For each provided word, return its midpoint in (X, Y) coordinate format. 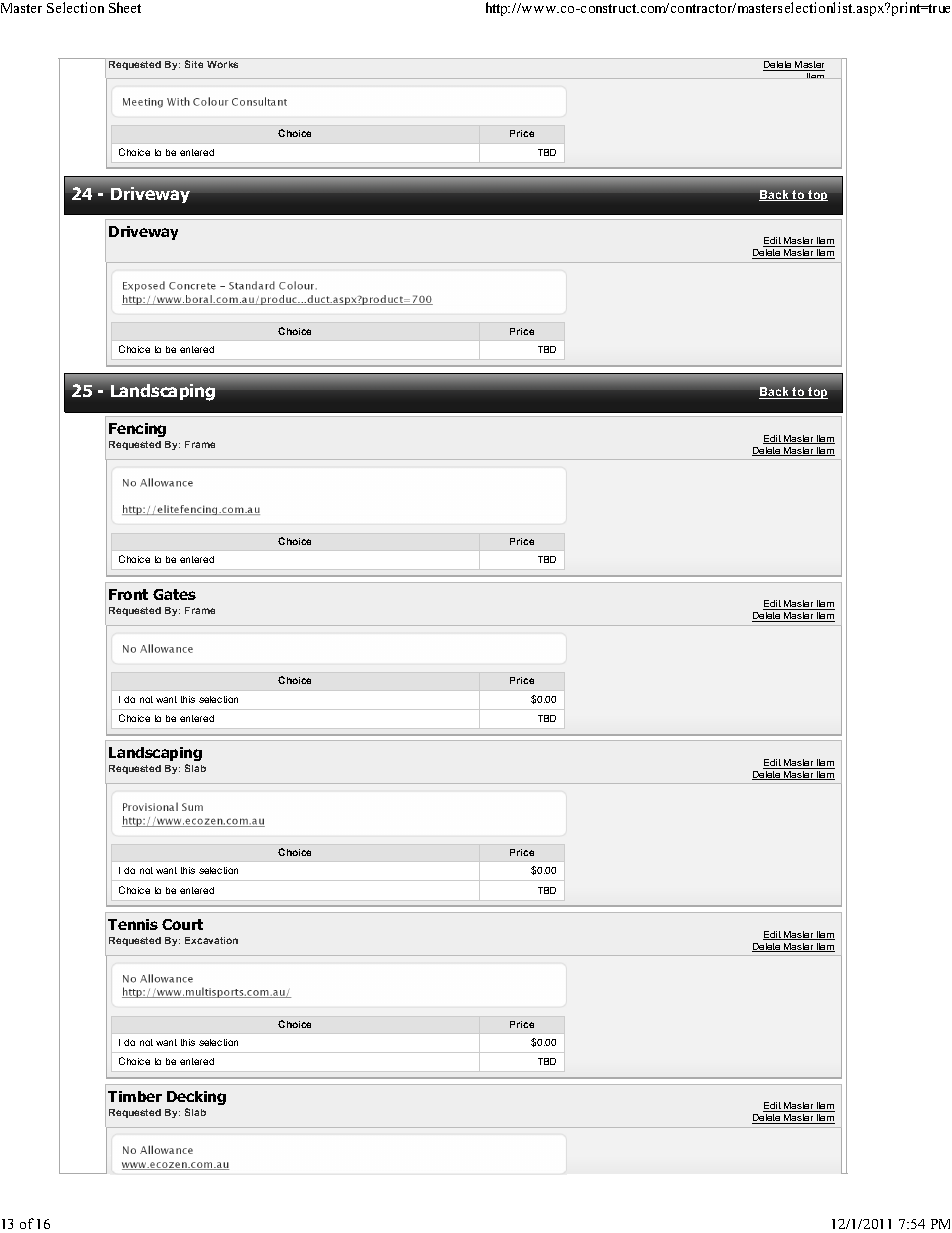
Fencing (137, 430)
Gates (174, 594)
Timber (135, 1096)
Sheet (125, 7)
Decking (196, 1098)
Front (128, 594)
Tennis (133, 924)
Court (182, 924)
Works (222, 64)
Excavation (211, 940)
